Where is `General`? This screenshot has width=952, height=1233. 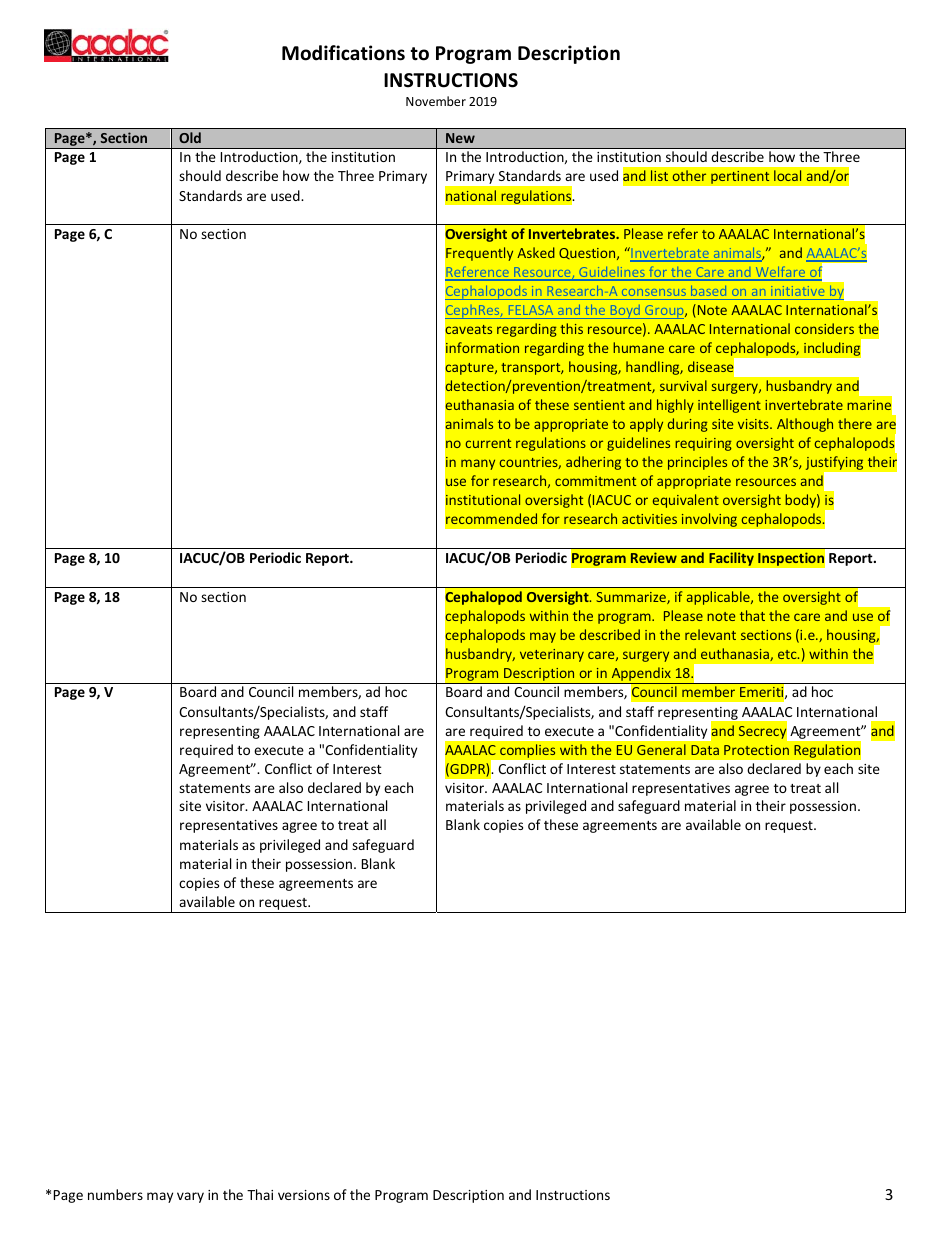 General is located at coordinates (661, 749).
